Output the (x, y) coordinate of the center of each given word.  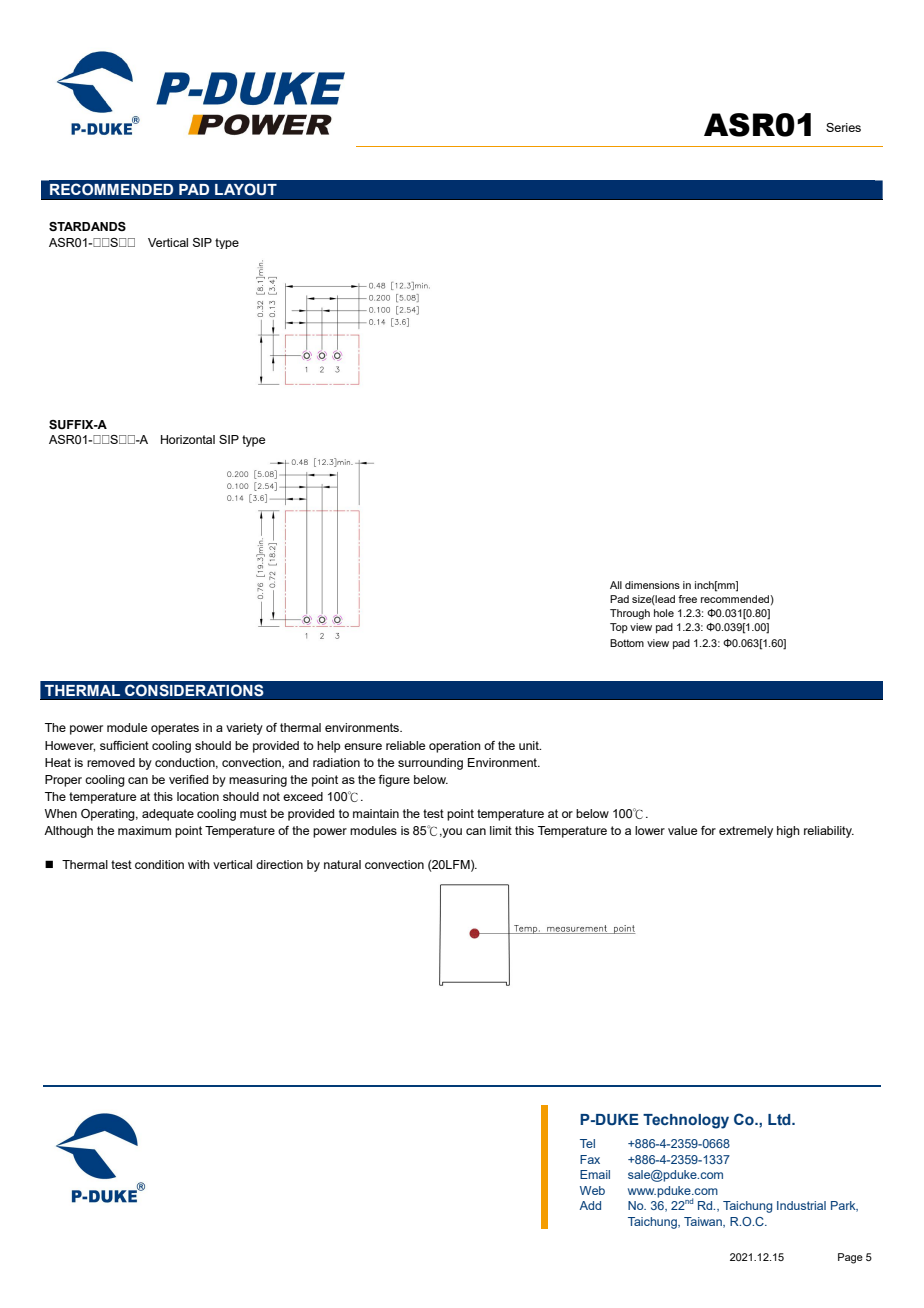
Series (843, 127)
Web (592, 1190)
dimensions (652, 585)
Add (590, 1205)
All (616, 585)
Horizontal (188, 439)
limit (501, 830)
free (687, 599)
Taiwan (704, 1222)
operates (175, 729)
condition (159, 864)
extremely (746, 832)
